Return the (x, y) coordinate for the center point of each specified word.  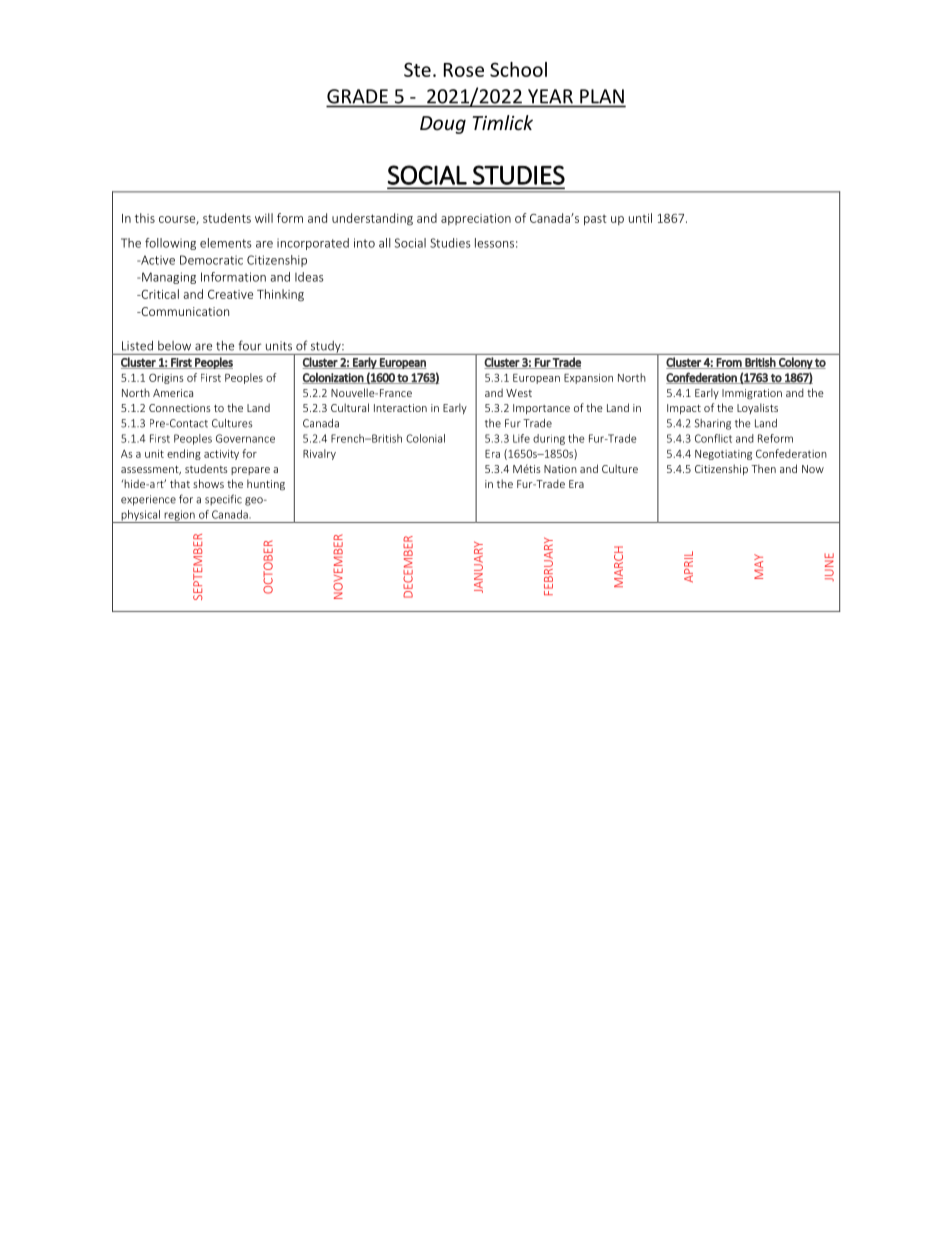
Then (763, 468)
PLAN (602, 96)
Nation (560, 469)
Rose (464, 70)
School (518, 69)
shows (208, 483)
